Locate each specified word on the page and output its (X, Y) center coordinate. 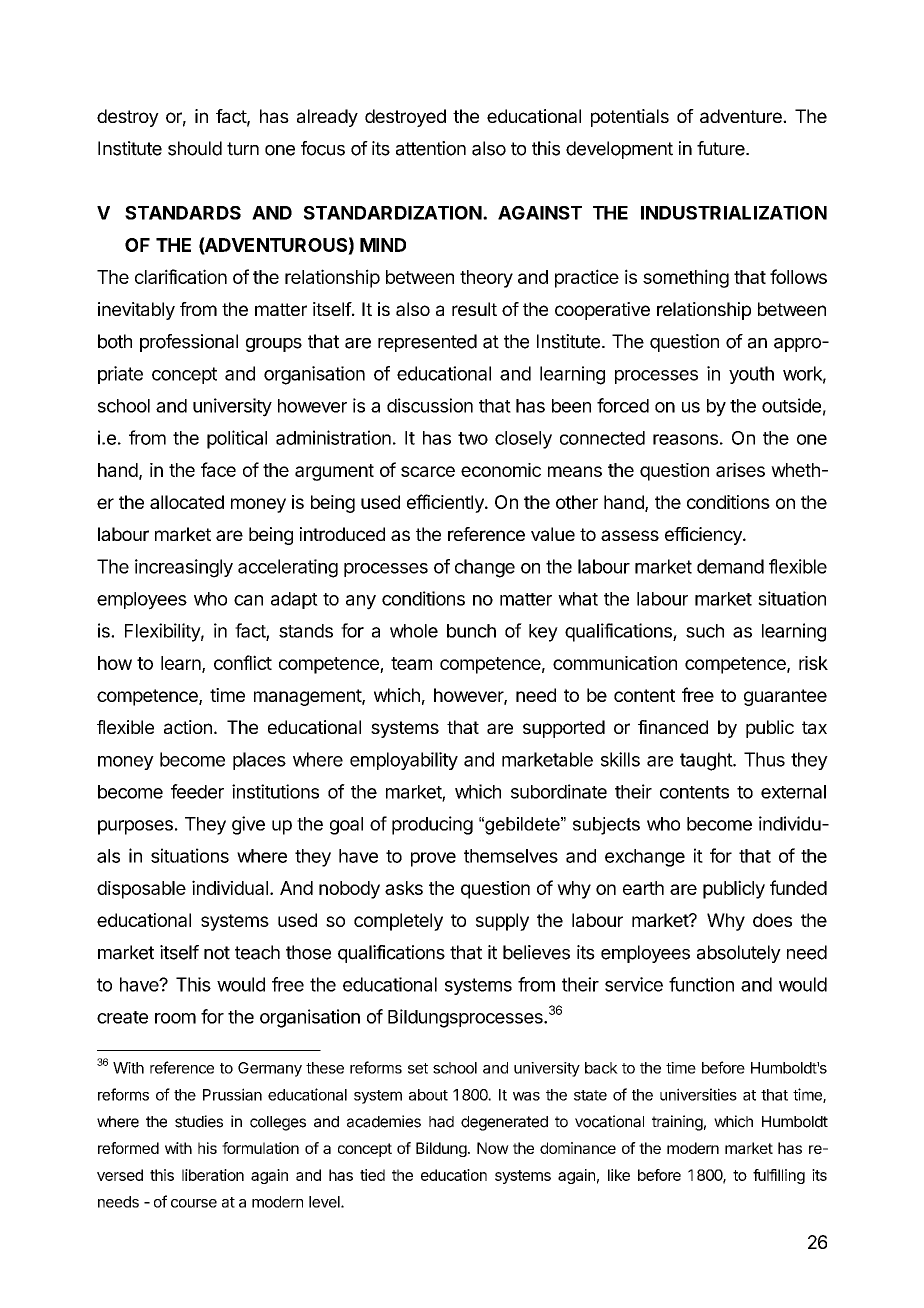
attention (431, 148)
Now (493, 1148)
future (722, 148)
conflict (243, 662)
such (705, 631)
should (195, 148)
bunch (471, 631)
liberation (213, 1175)
